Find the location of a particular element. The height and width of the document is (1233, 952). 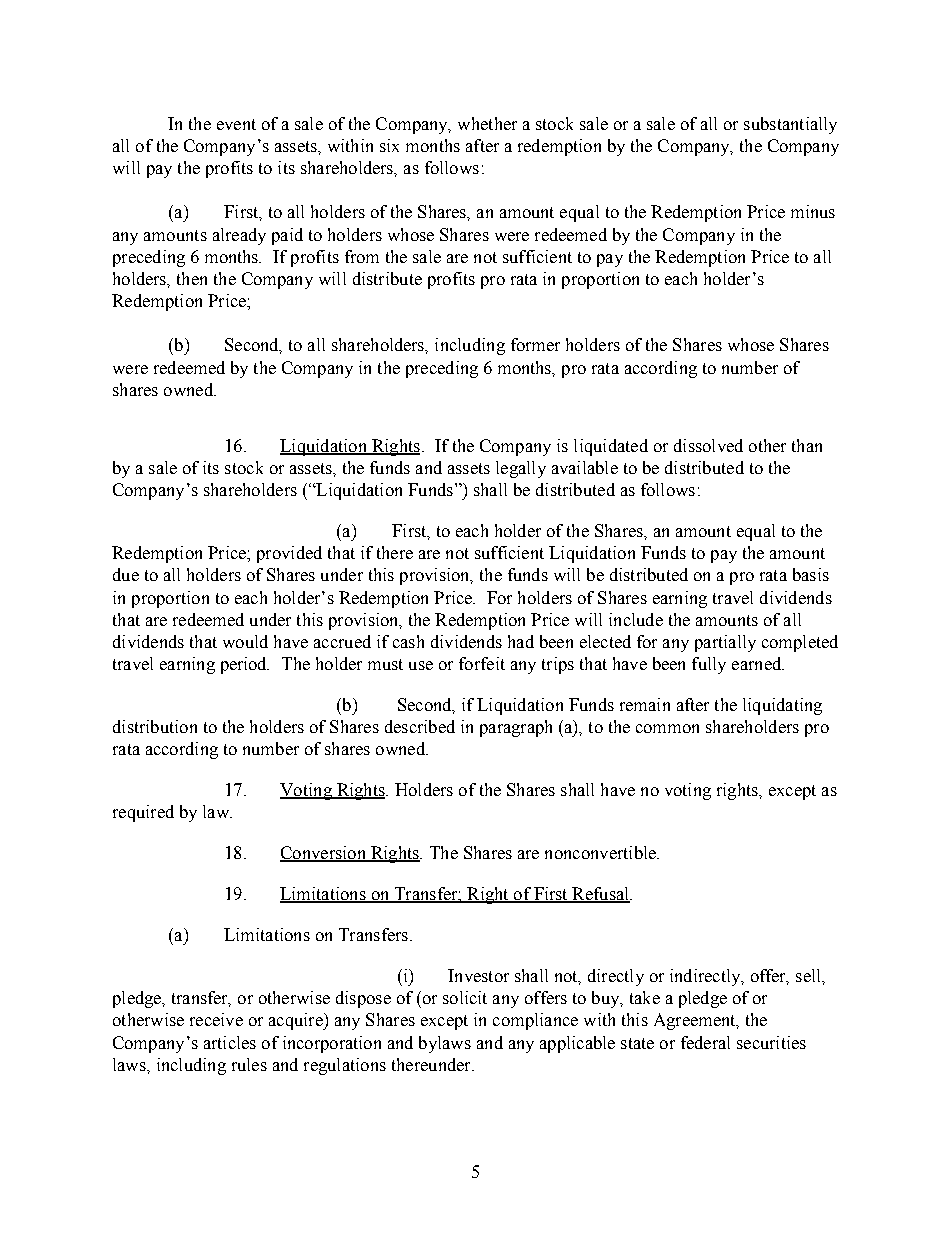

dissolved is located at coordinates (708, 445).
